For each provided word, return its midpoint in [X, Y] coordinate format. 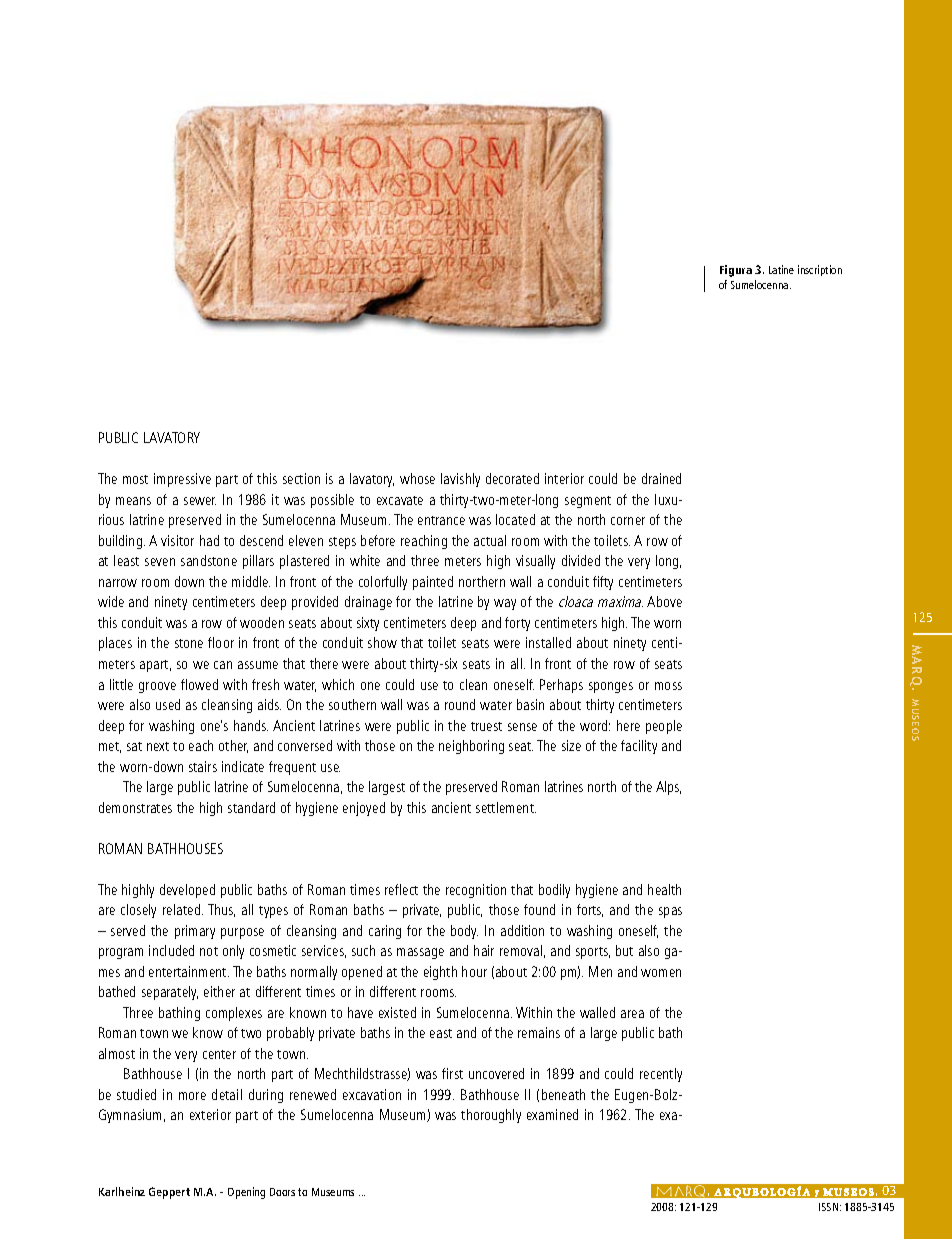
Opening [246, 1193]
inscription [820, 270]
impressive [182, 480]
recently [661, 1075]
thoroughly [491, 1116]
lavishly [460, 480]
